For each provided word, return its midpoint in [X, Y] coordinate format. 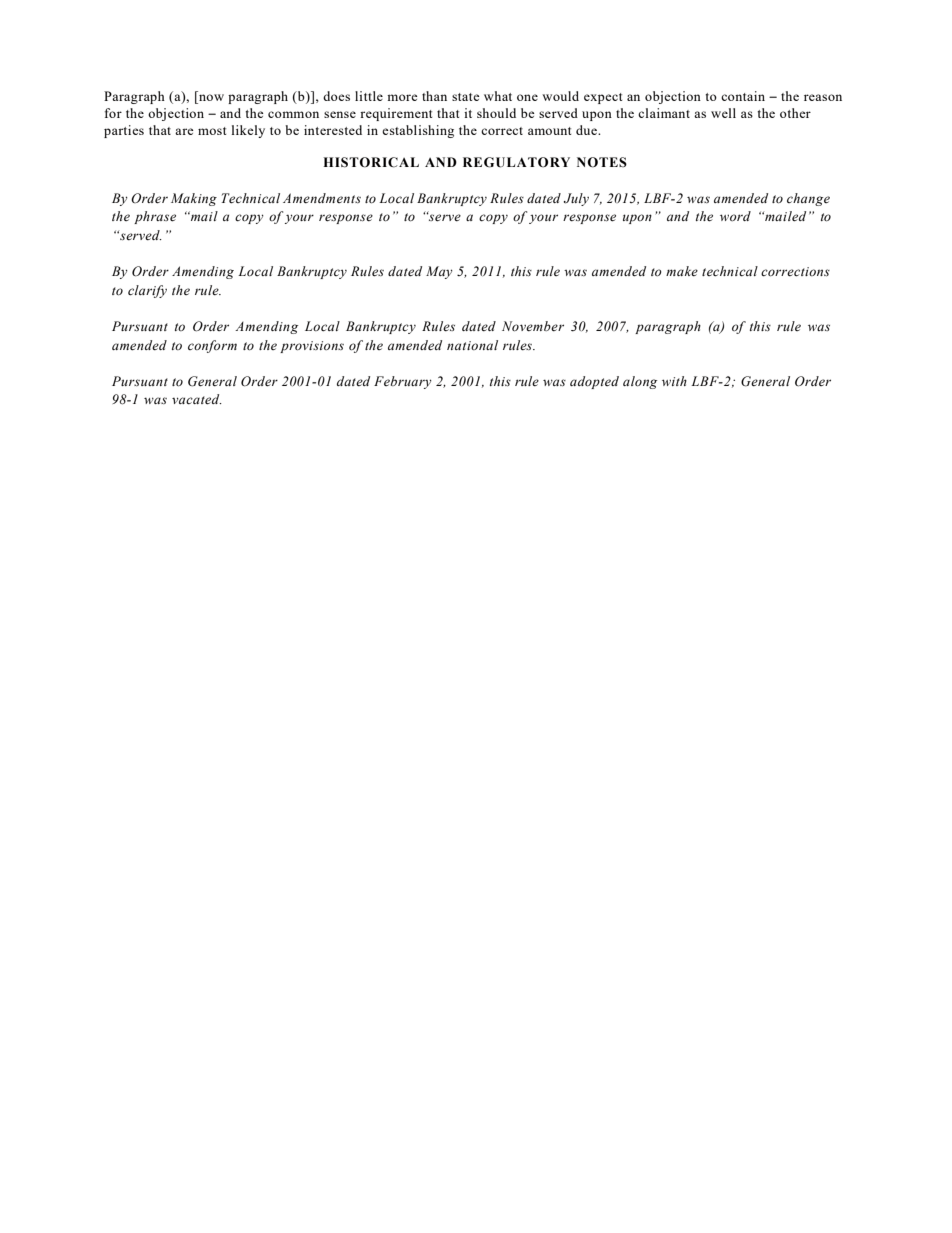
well [723, 113]
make [682, 271]
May [439, 272]
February [403, 382]
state [466, 97]
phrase [155, 217]
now [211, 97]
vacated [197, 399]
